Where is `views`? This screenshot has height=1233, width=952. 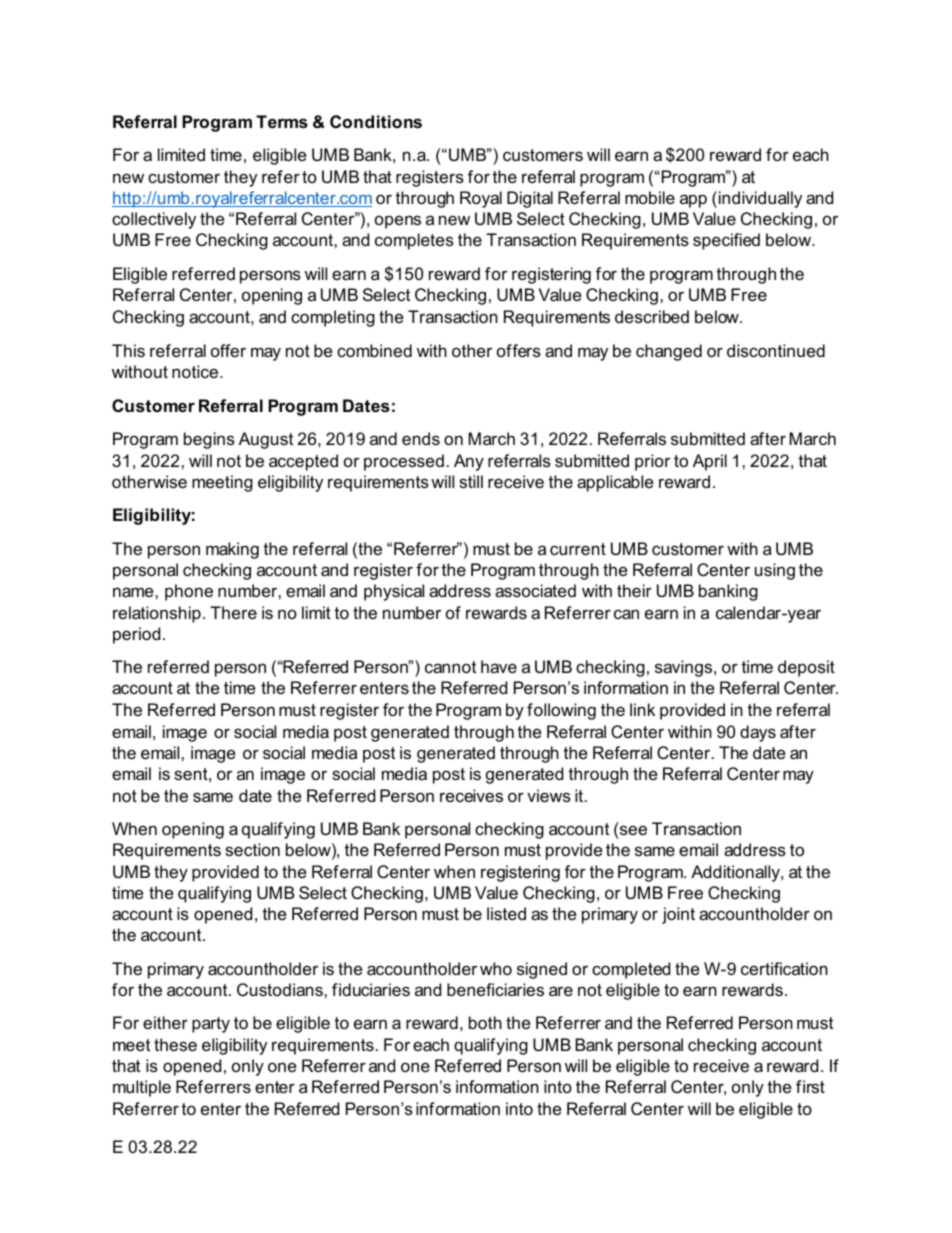
views is located at coordinates (549, 795).
